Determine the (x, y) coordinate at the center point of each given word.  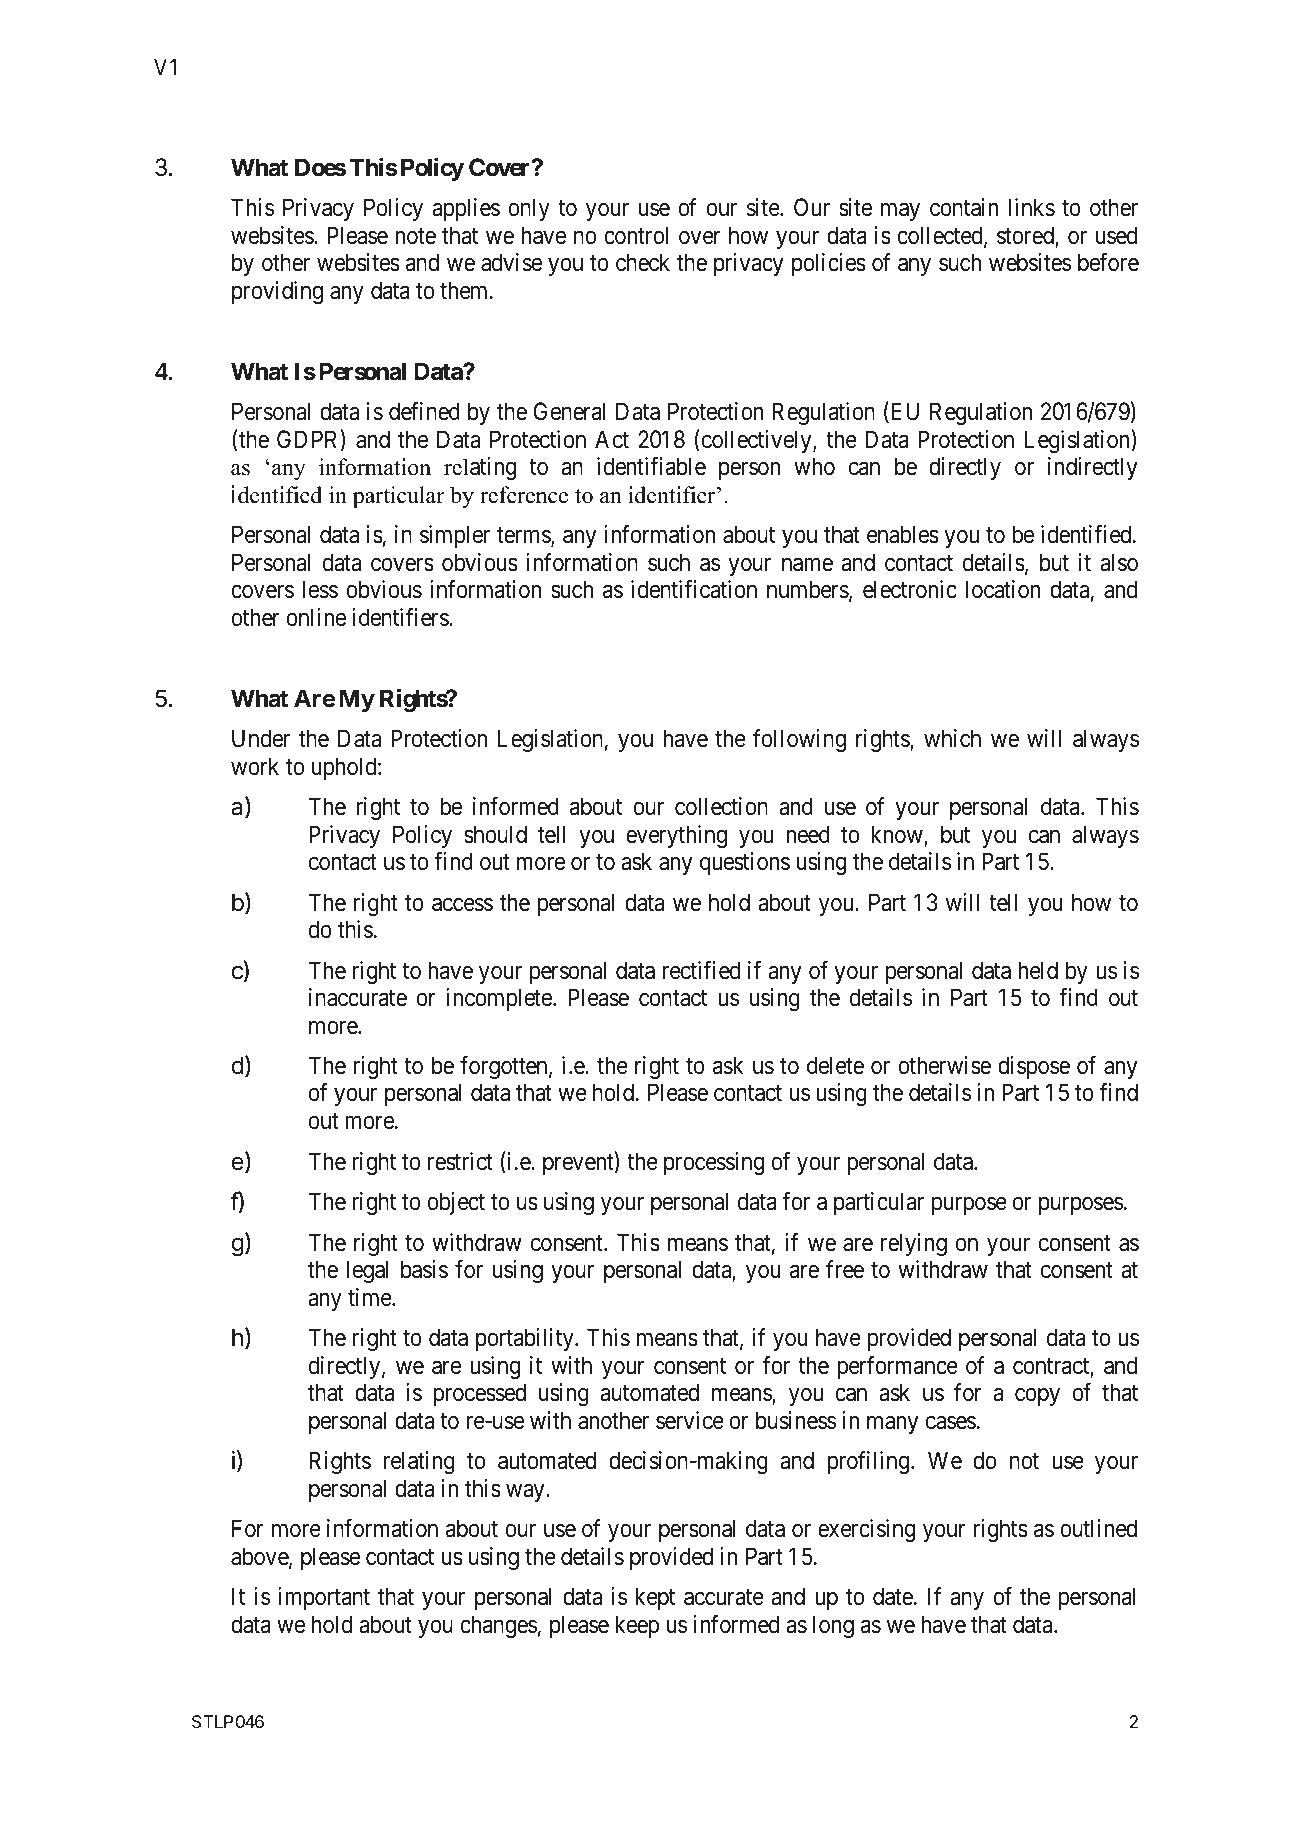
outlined (1098, 1528)
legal (367, 1271)
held (1038, 970)
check (643, 262)
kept (655, 1598)
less (320, 589)
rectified (701, 970)
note (415, 236)
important (324, 1598)
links (1032, 207)
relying (914, 1244)
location (1003, 589)
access (462, 905)
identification (694, 589)
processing (714, 1163)
